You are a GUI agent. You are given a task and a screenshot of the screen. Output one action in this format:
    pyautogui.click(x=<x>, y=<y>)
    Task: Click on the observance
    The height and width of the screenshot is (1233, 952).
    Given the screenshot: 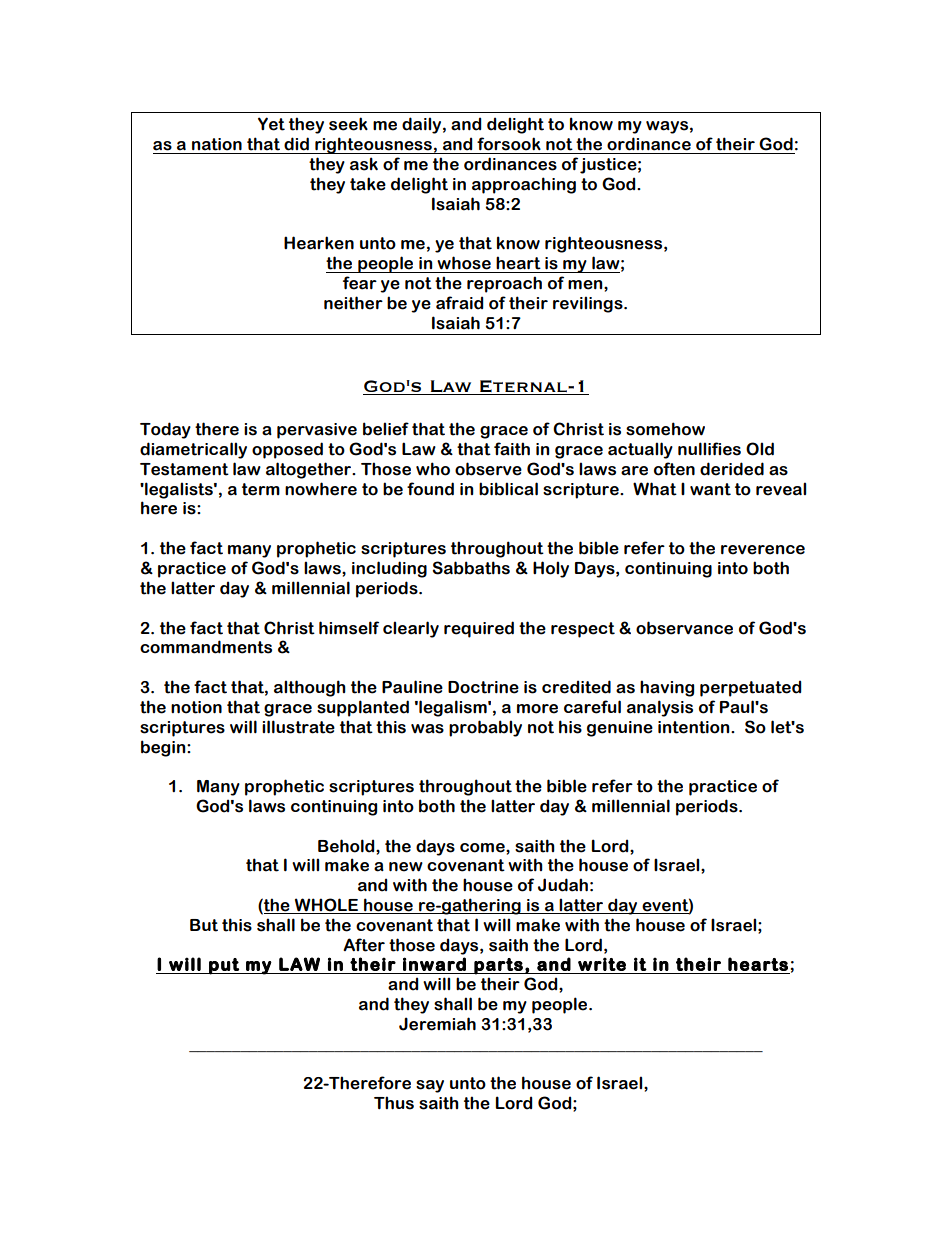 What is the action you would take?
    pyautogui.click(x=684, y=628)
